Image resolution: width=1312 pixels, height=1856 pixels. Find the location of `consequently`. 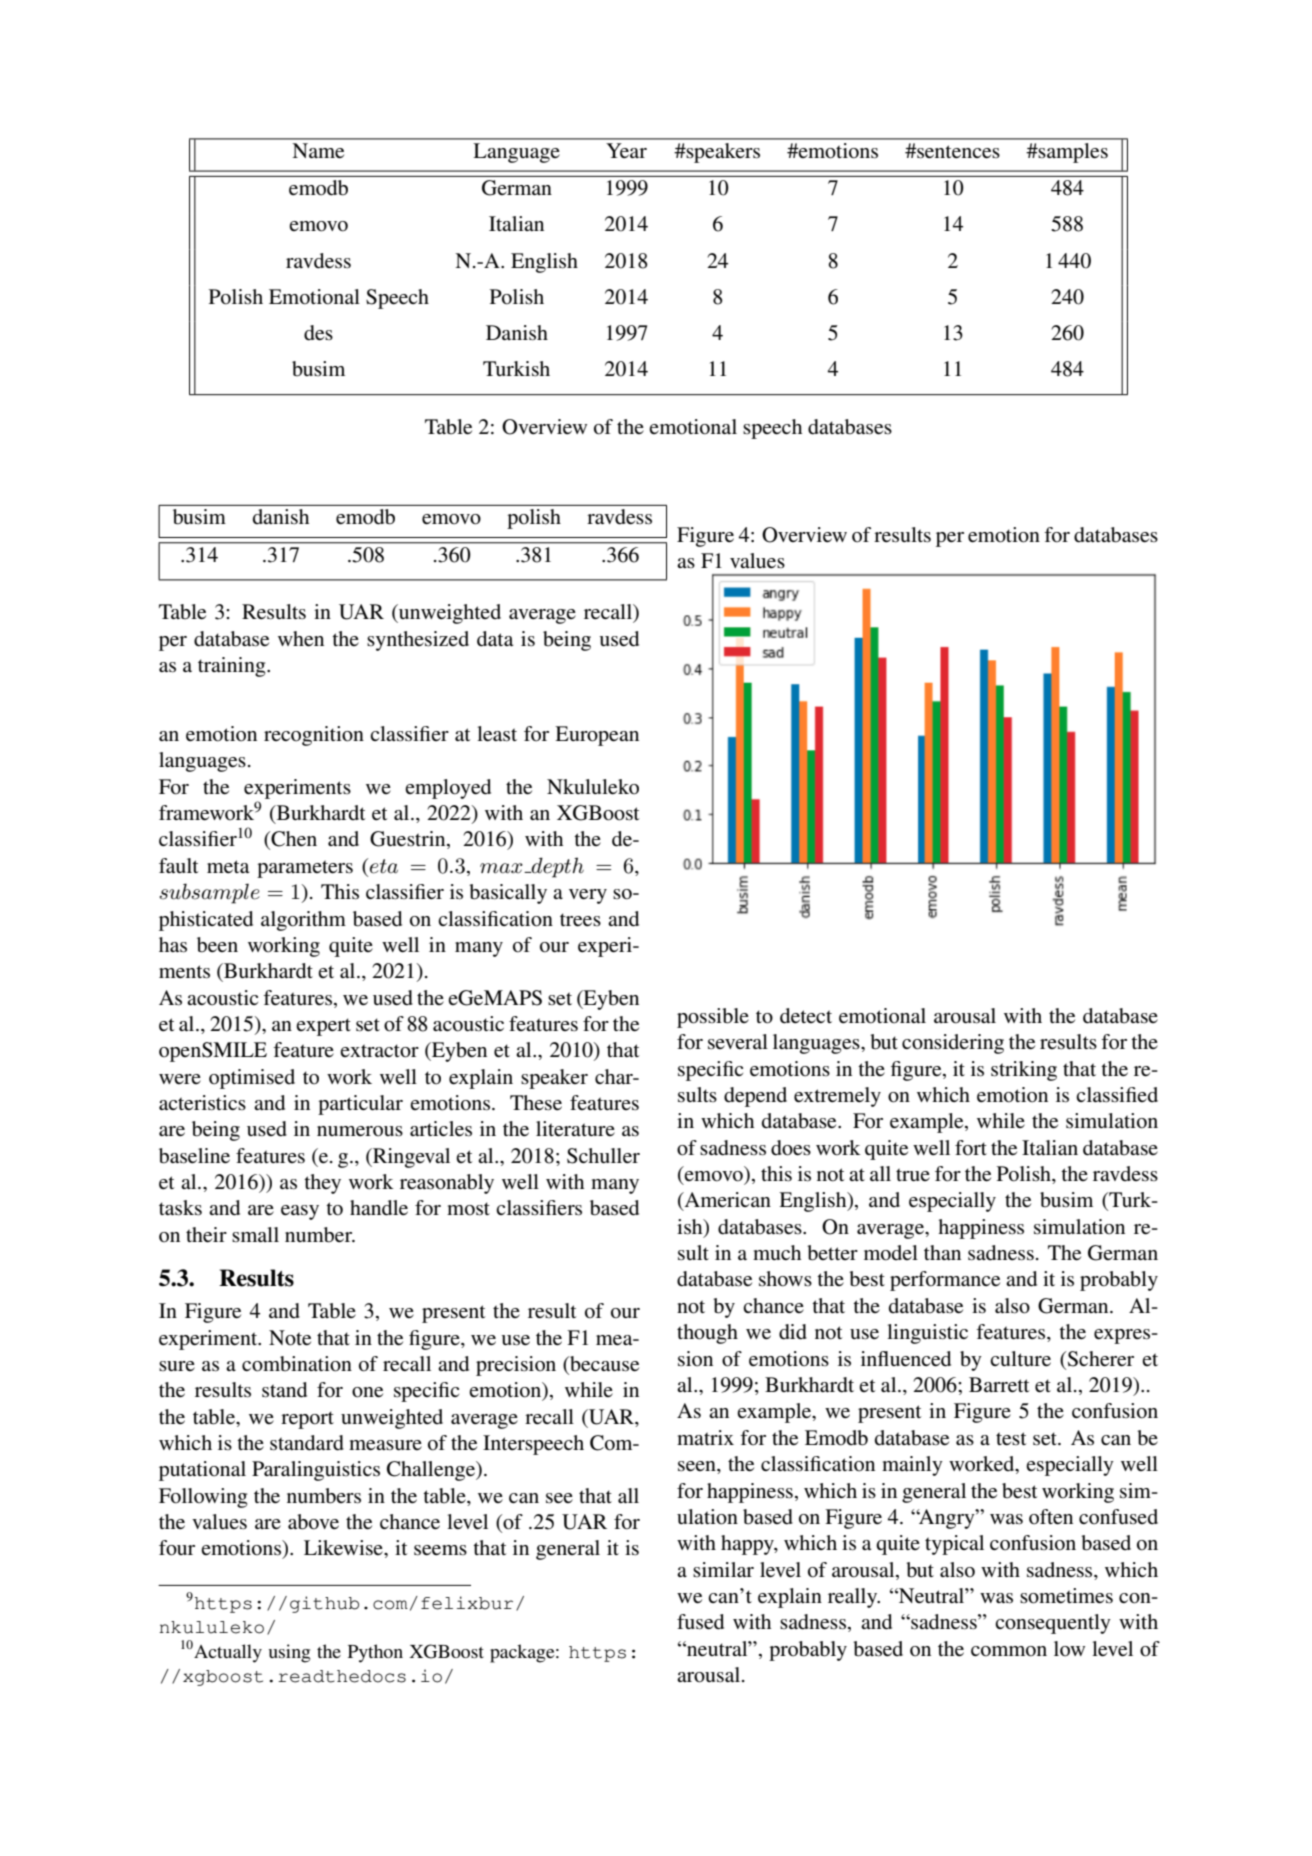

consequently is located at coordinates (1053, 1624).
